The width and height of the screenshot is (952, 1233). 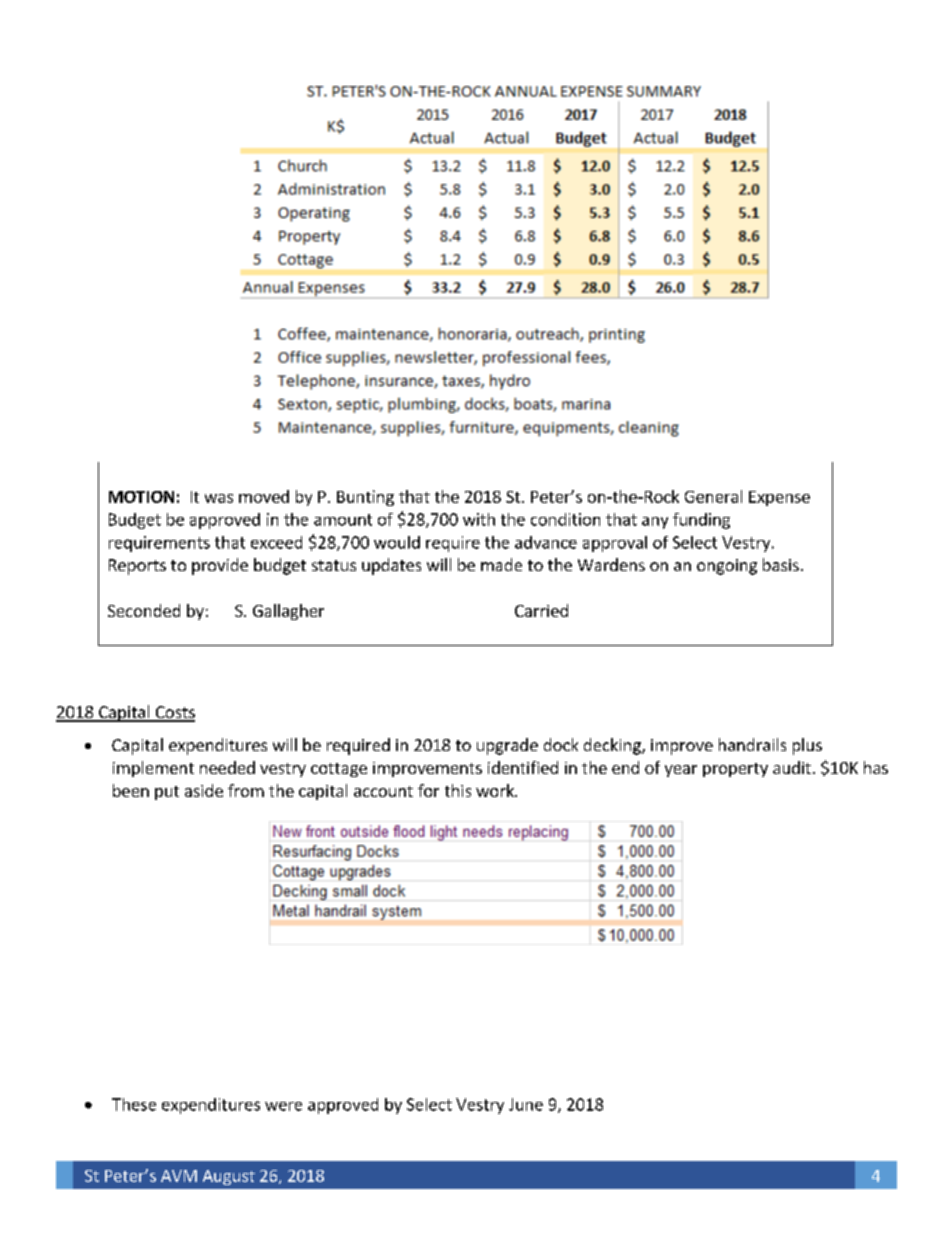 I want to click on Expense, so click(x=779, y=498).
